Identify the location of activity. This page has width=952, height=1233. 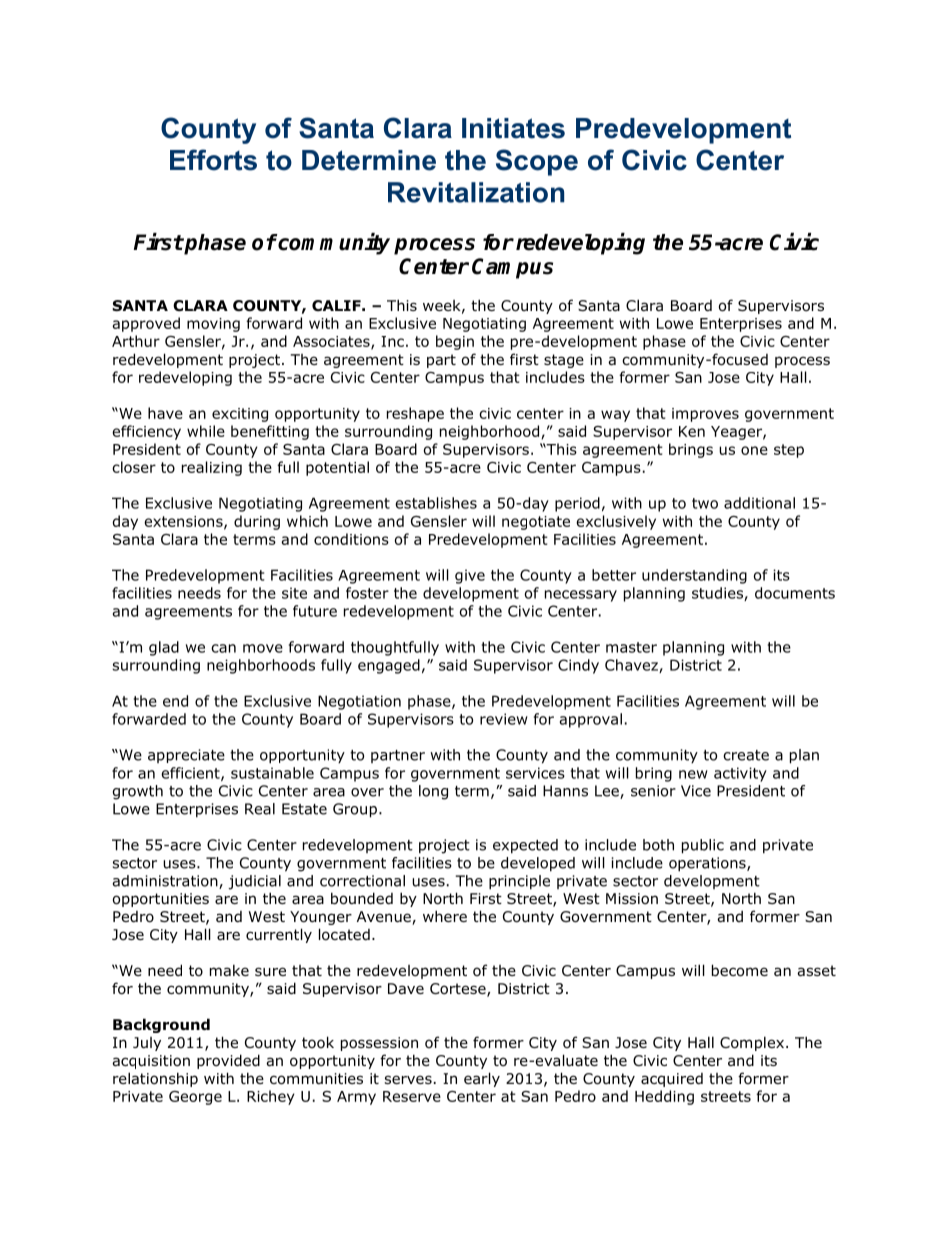
(740, 774).
